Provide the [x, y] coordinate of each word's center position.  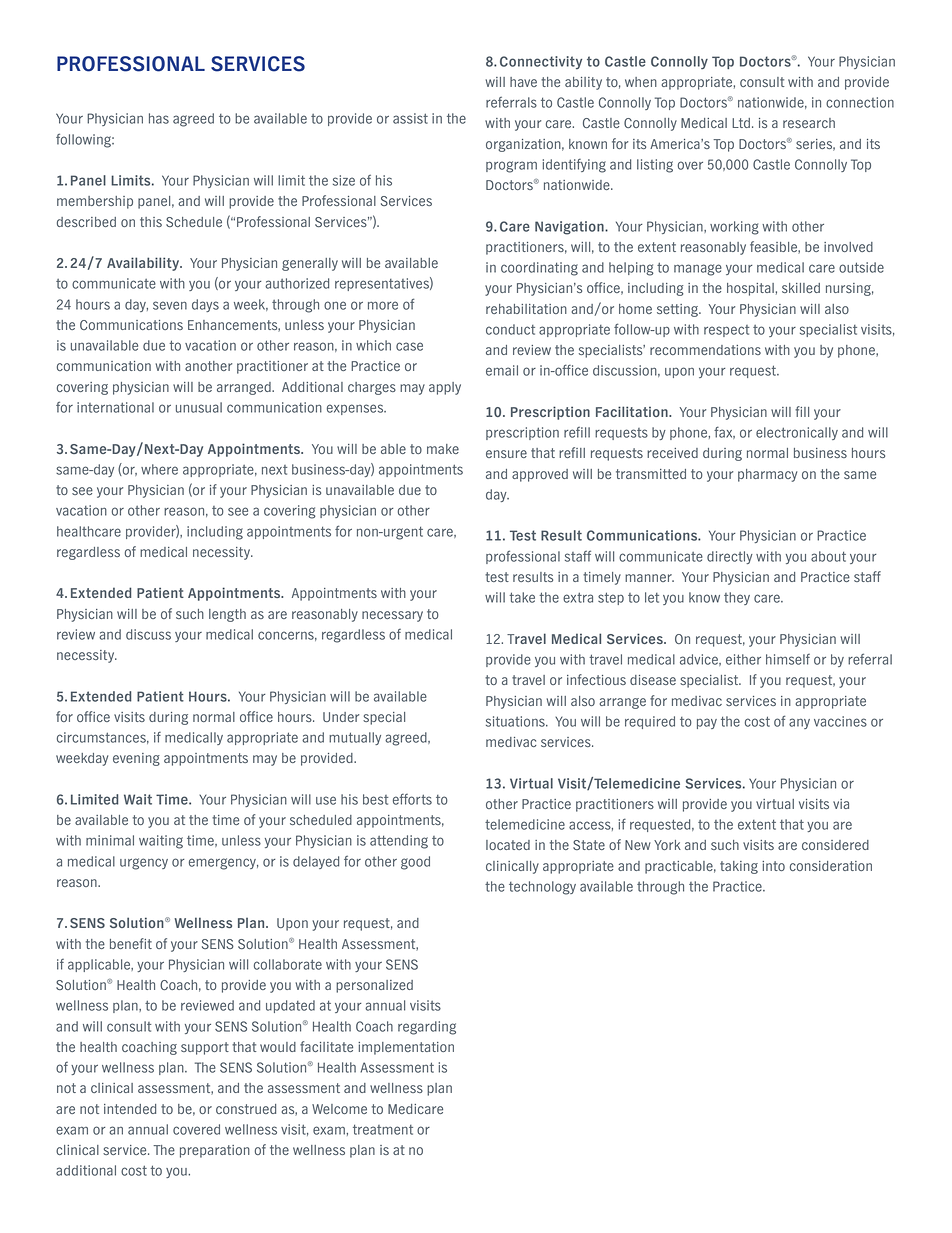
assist [410, 118]
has [159, 118]
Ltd [741, 123]
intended [130, 1109]
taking [739, 867]
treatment [383, 1129]
